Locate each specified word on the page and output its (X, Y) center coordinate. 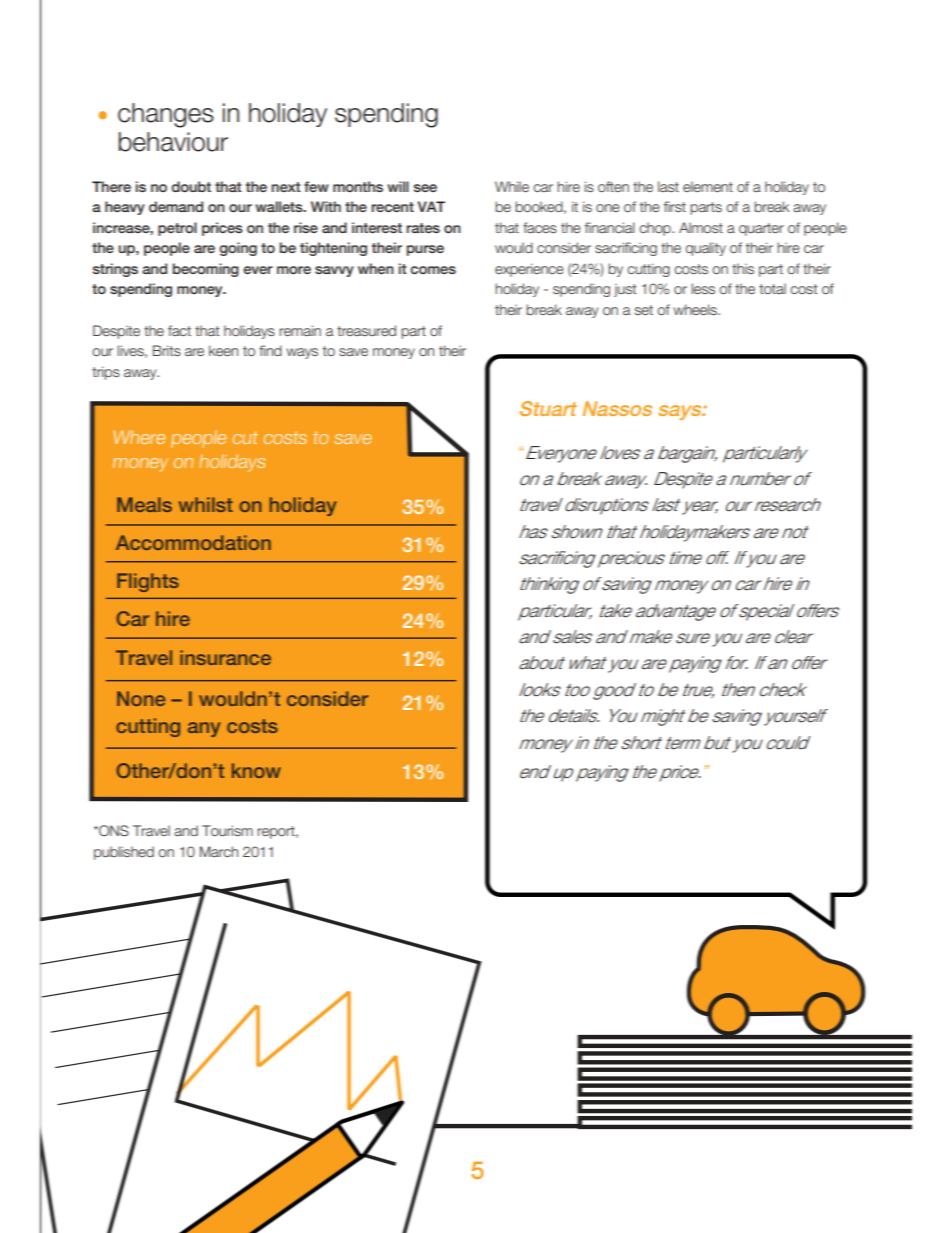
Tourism (227, 830)
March (219, 851)
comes (433, 270)
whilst (206, 504)
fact (179, 330)
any (204, 729)
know (256, 770)
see (425, 188)
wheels (696, 309)
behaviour (173, 142)
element (708, 186)
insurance (225, 657)
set (644, 310)
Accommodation (193, 542)
